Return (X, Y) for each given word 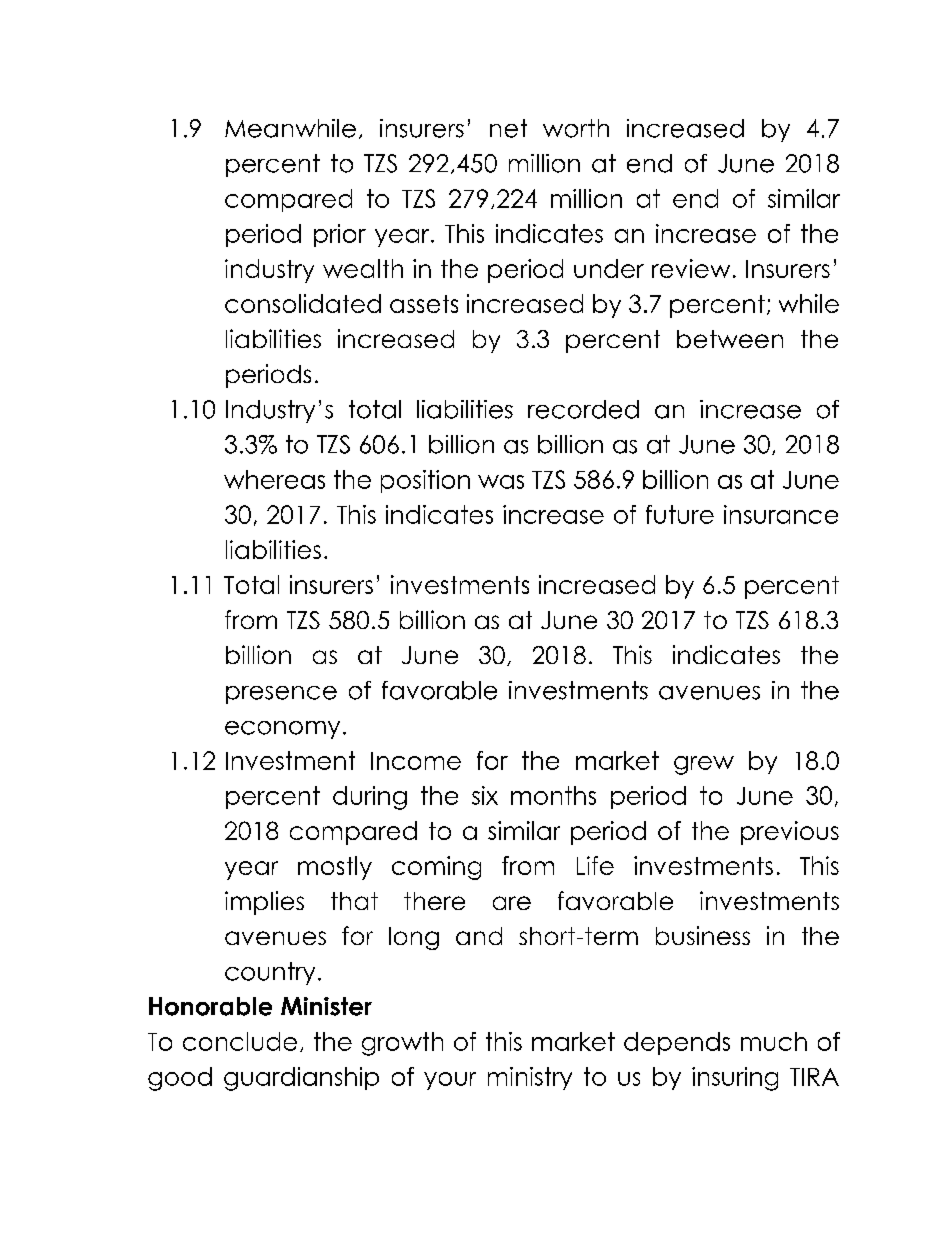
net (508, 128)
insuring (735, 1079)
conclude (240, 1041)
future (680, 514)
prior (340, 235)
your (450, 1081)
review (691, 268)
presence (281, 695)
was (501, 482)
